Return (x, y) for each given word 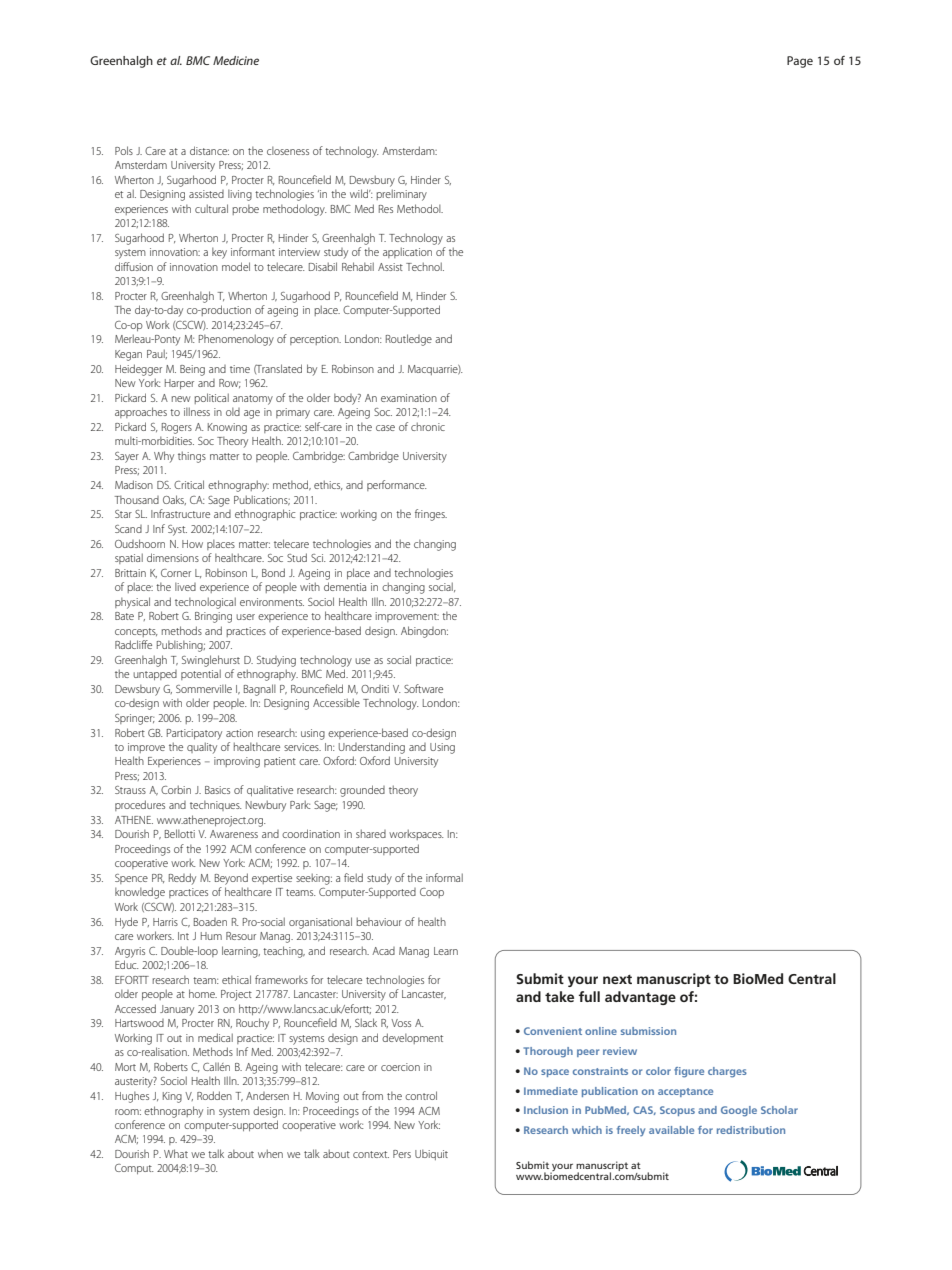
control (421, 1095)
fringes (431, 515)
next (617, 979)
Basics (217, 790)
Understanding (372, 748)
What (176, 1153)
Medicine (236, 60)
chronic (428, 426)
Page (800, 62)
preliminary (401, 195)
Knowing (227, 428)
